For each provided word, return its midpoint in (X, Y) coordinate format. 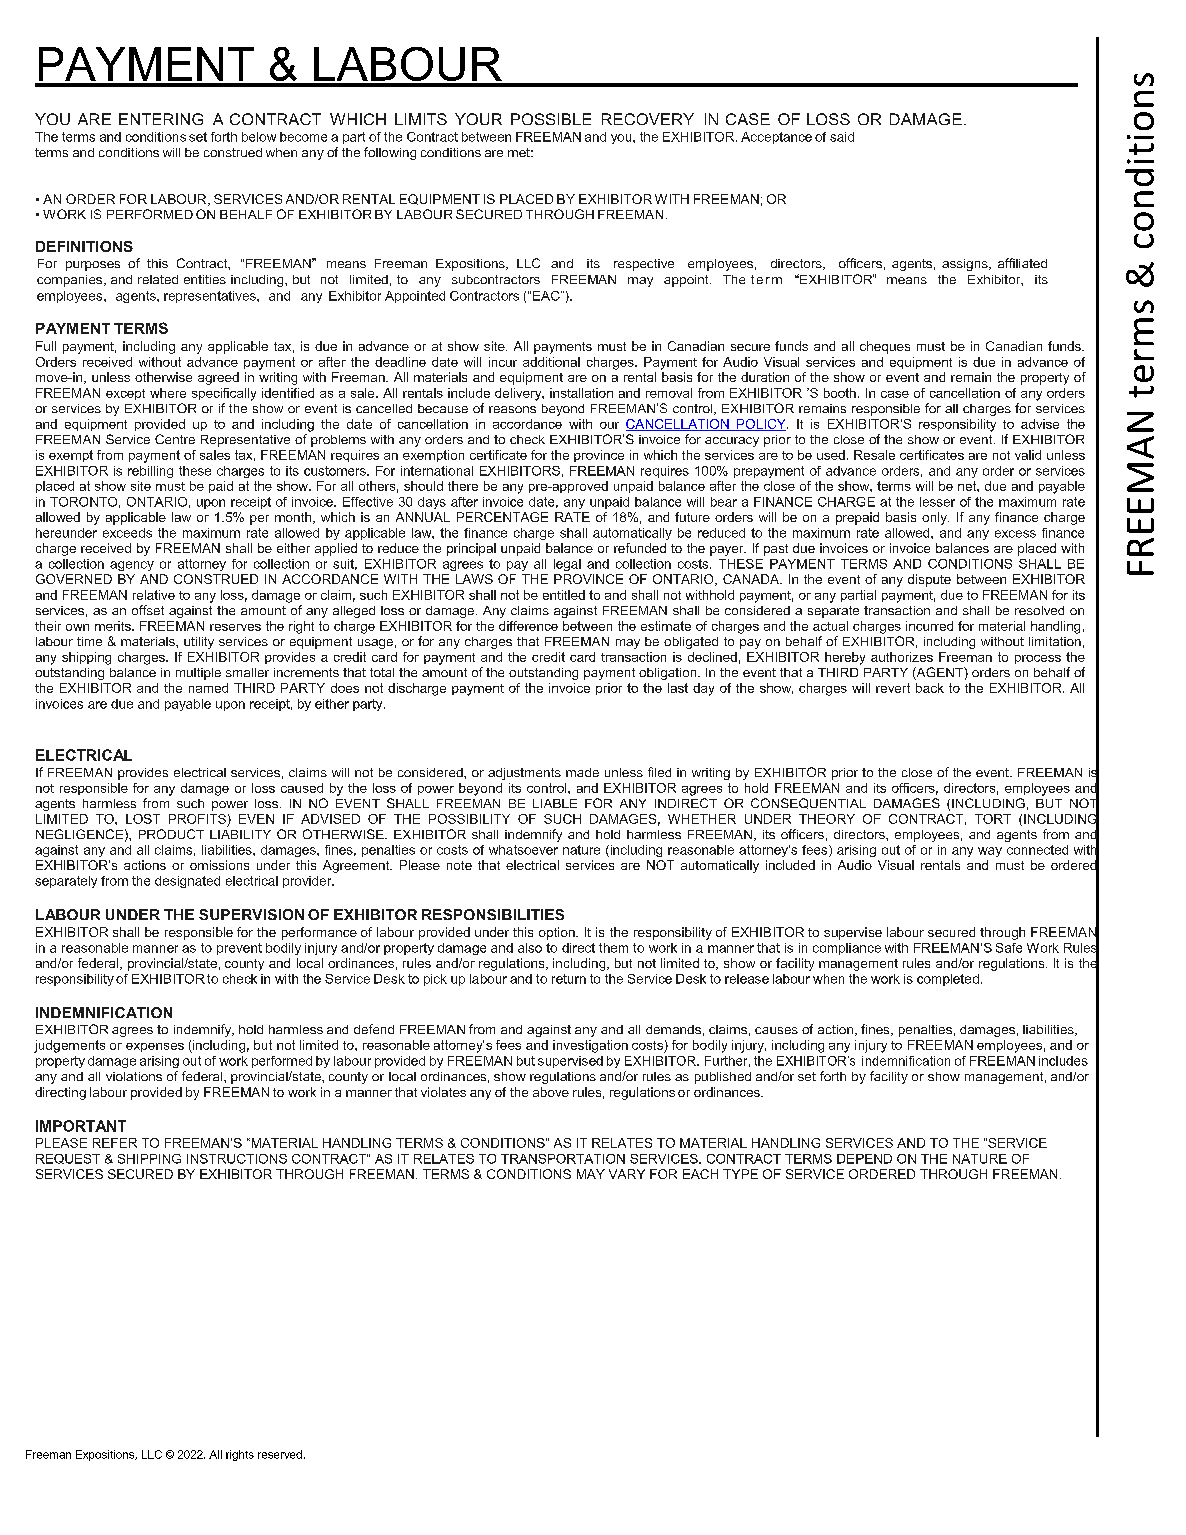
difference (528, 626)
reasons (512, 409)
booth (840, 393)
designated (187, 882)
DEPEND (864, 1159)
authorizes (902, 657)
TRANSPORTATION (563, 1159)
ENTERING (161, 119)
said (842, 137)
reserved (280, 1454)
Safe (1009, 948)
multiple (198, 674)
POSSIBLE (551, 119)
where (168, 393)
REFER (115, 1143)
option (558, 933)
